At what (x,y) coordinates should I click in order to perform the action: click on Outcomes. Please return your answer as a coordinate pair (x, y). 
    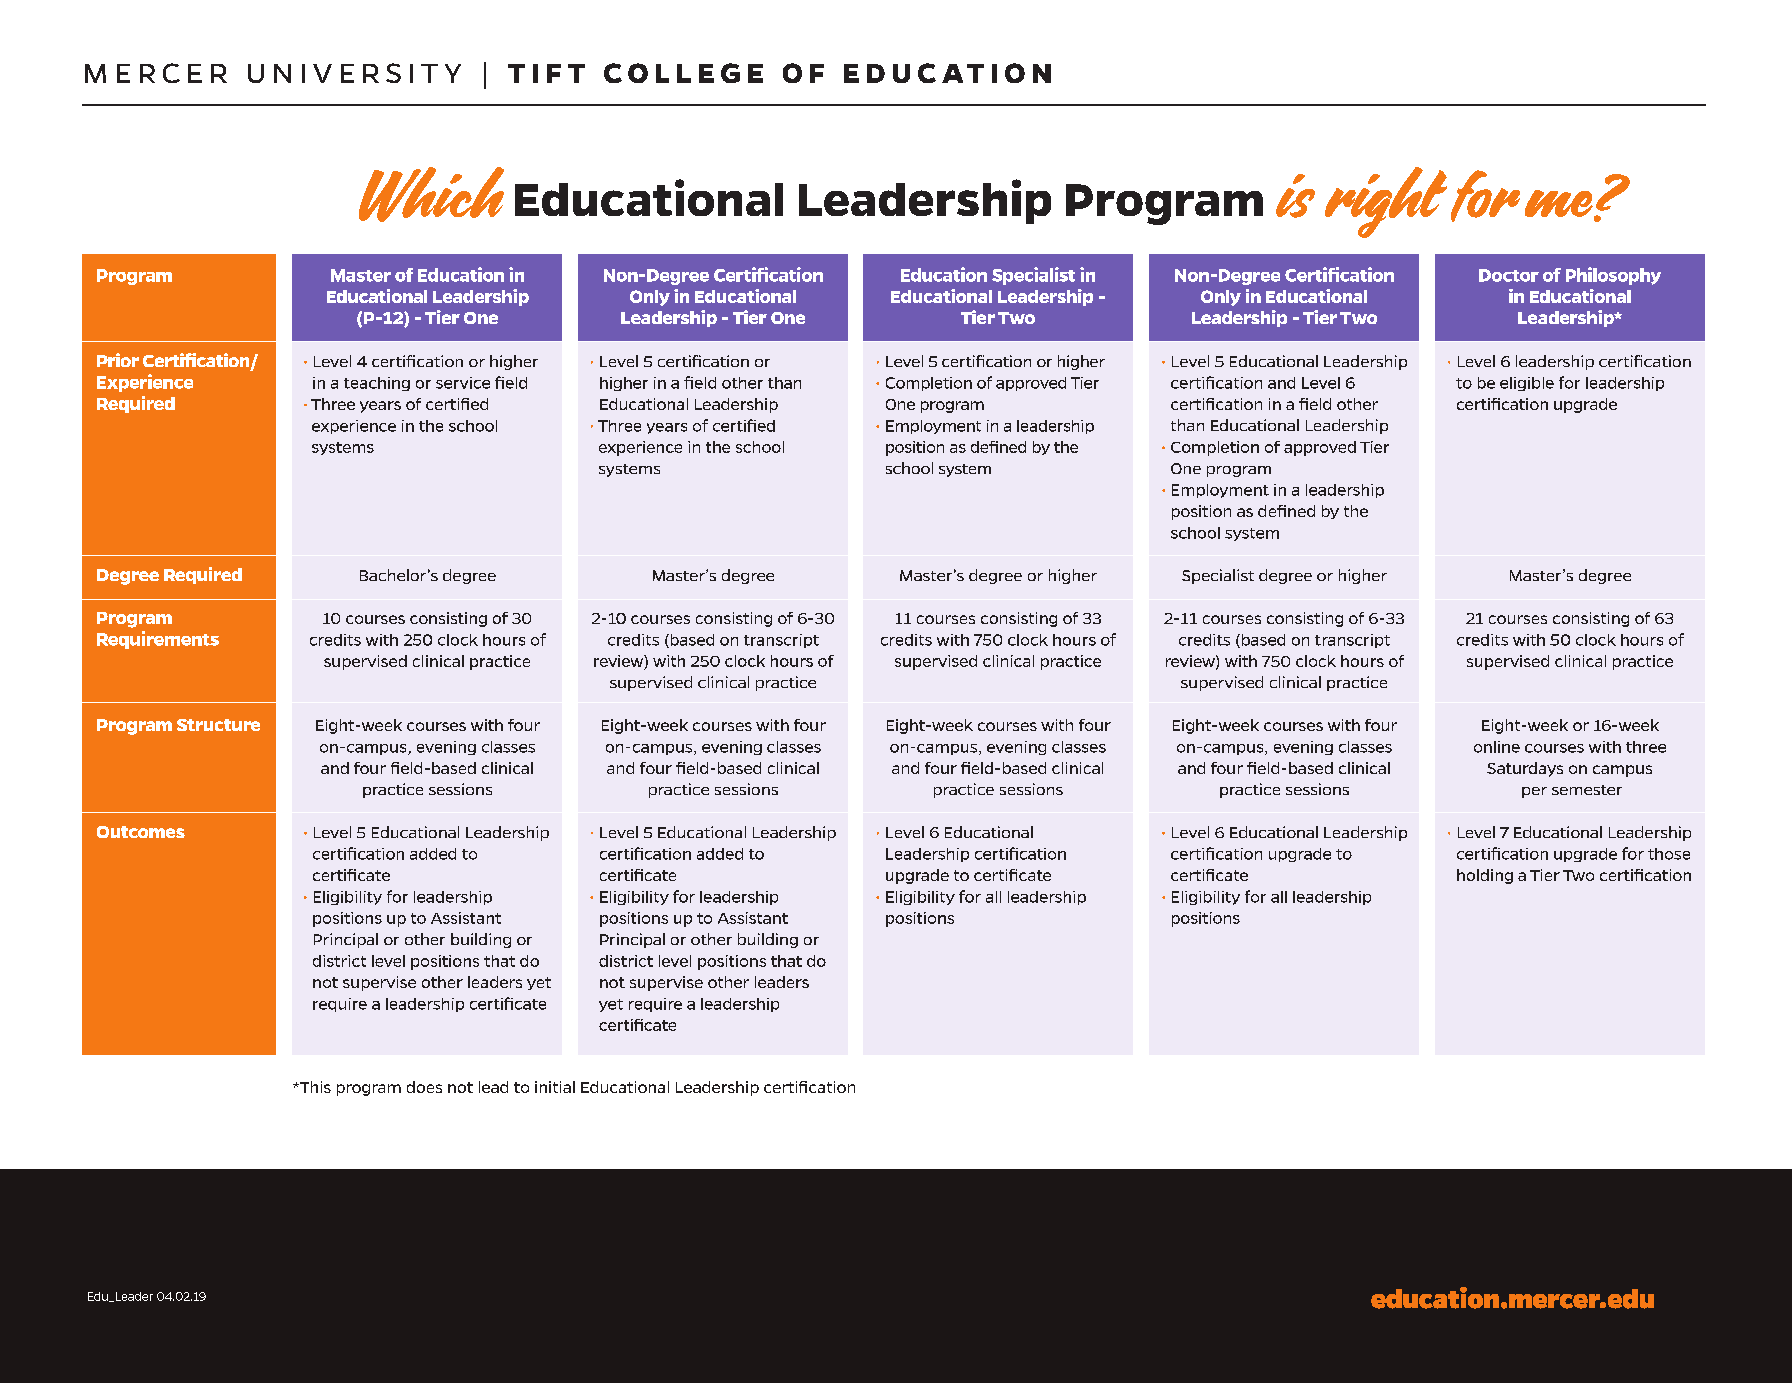
    Looking at the image, I should click on (141, 832).
